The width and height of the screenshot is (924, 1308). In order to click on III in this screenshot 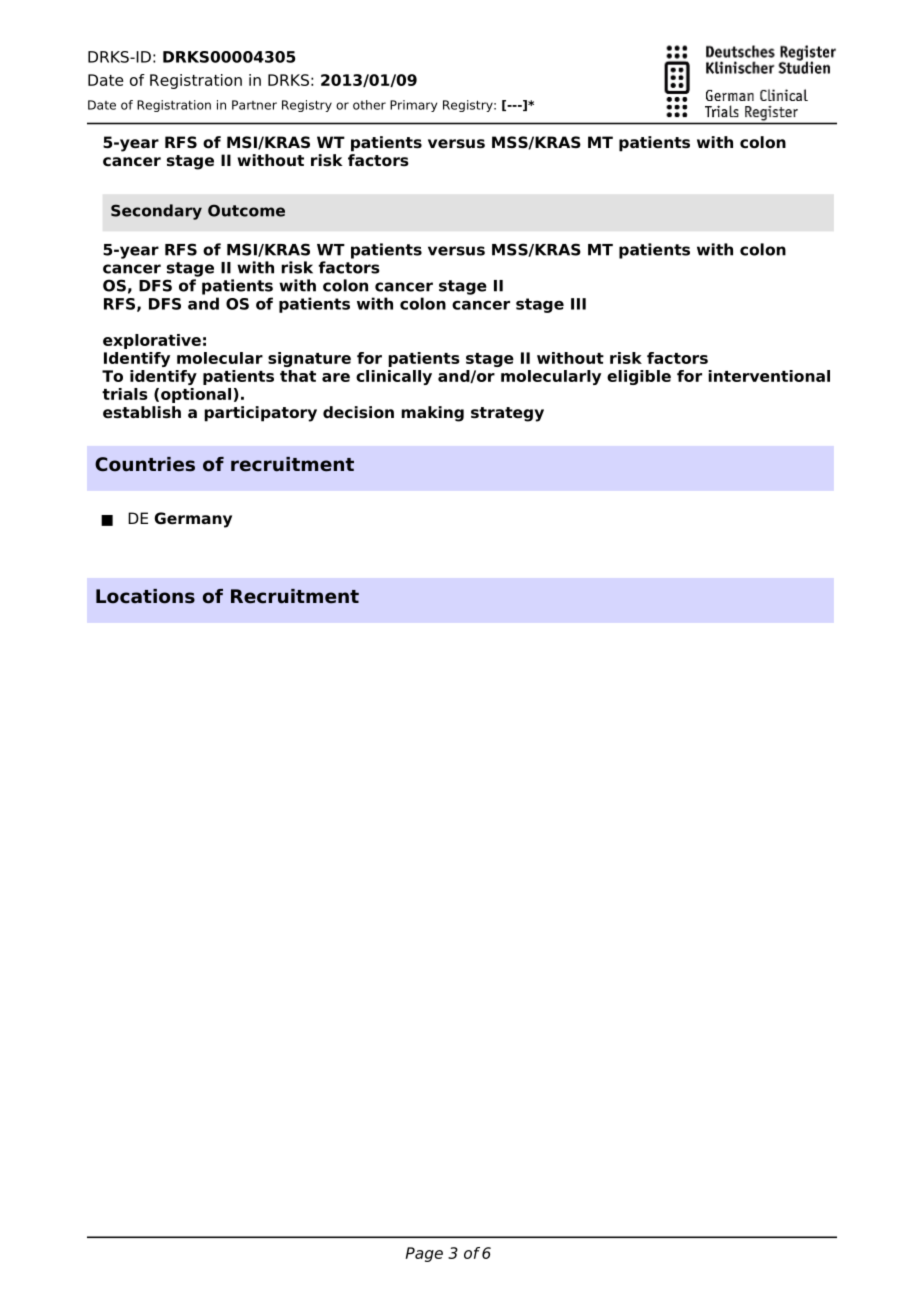, I will do `click(578, 304)`.
